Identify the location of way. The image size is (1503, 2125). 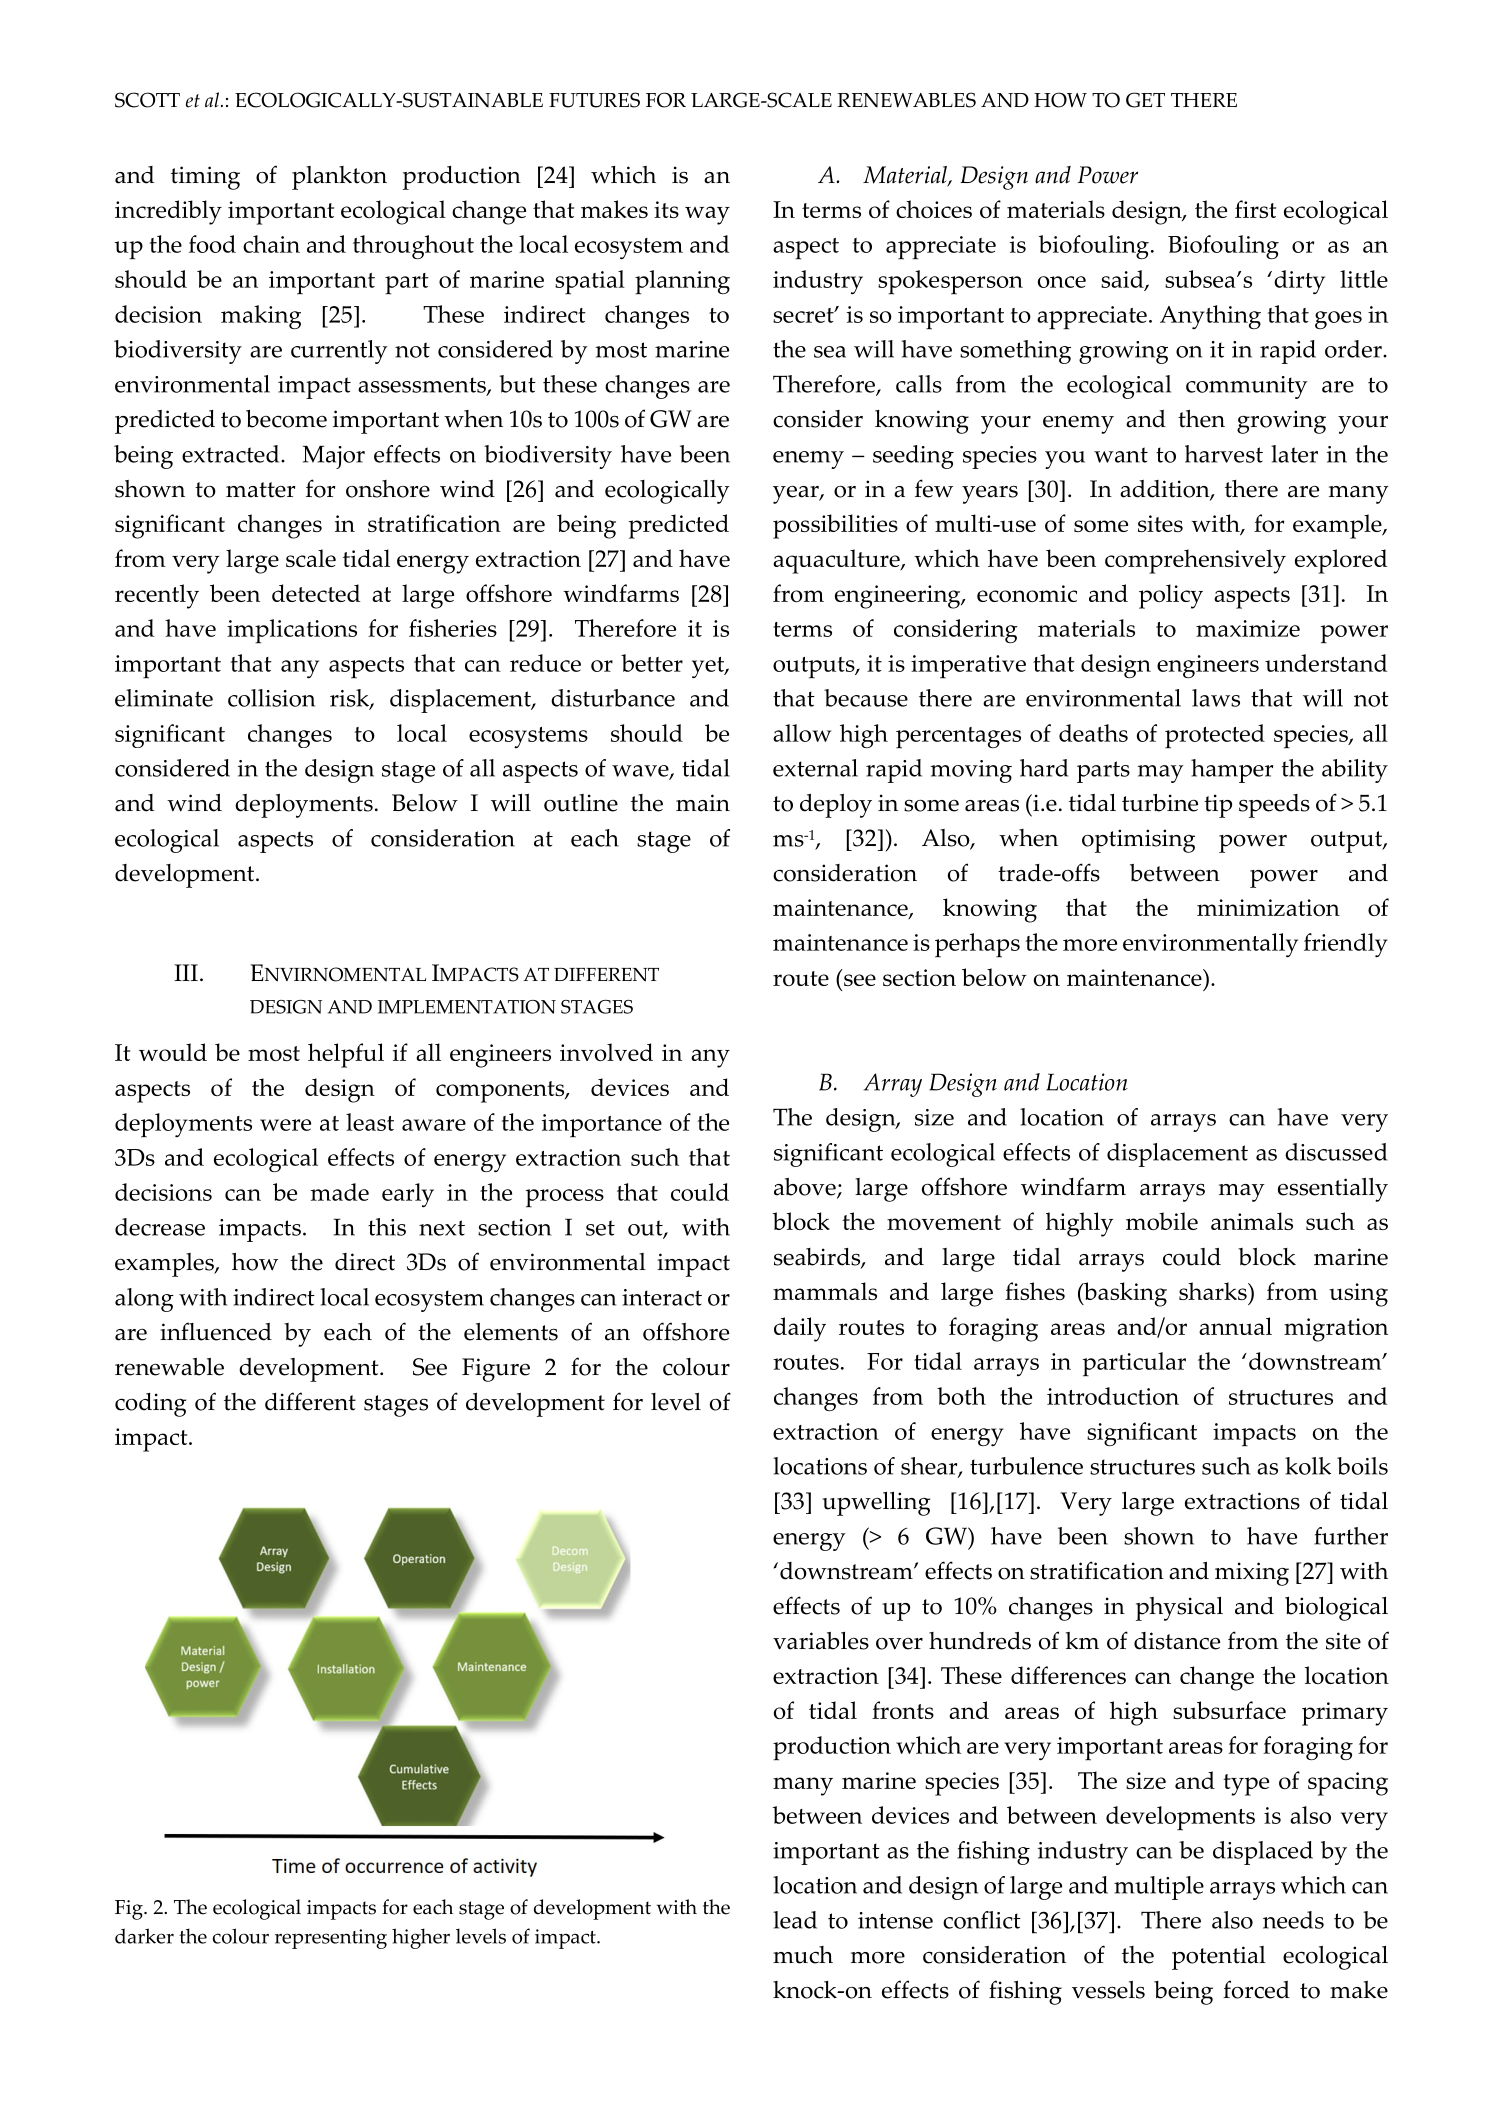
(707, 215).
